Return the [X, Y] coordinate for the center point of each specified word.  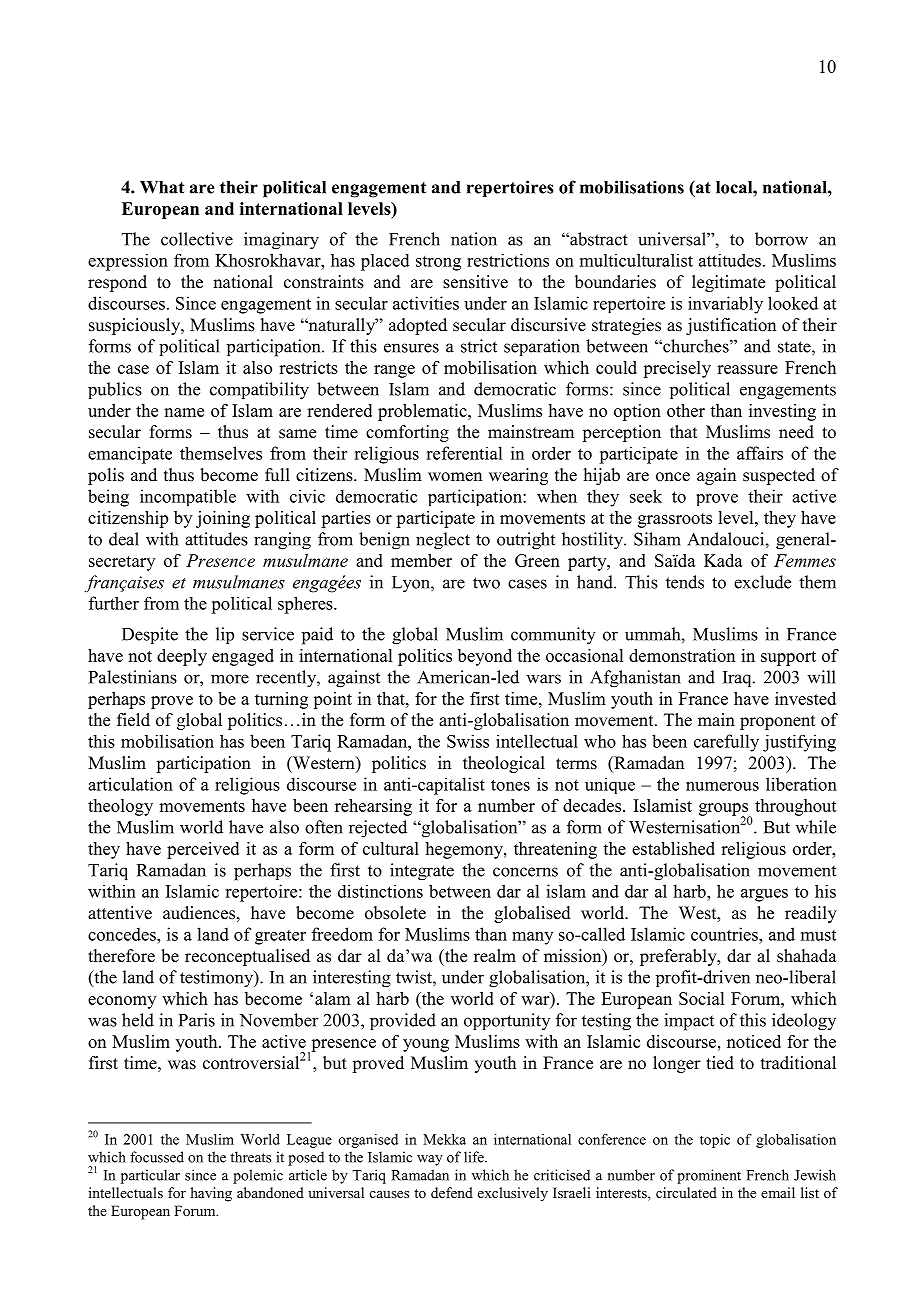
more [230, 679]
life [475, 1157]
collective [197, 239]
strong [438, 263]
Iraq [738, 679]
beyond [485, 657]
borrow [781, 239]
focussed [157, 1157]
